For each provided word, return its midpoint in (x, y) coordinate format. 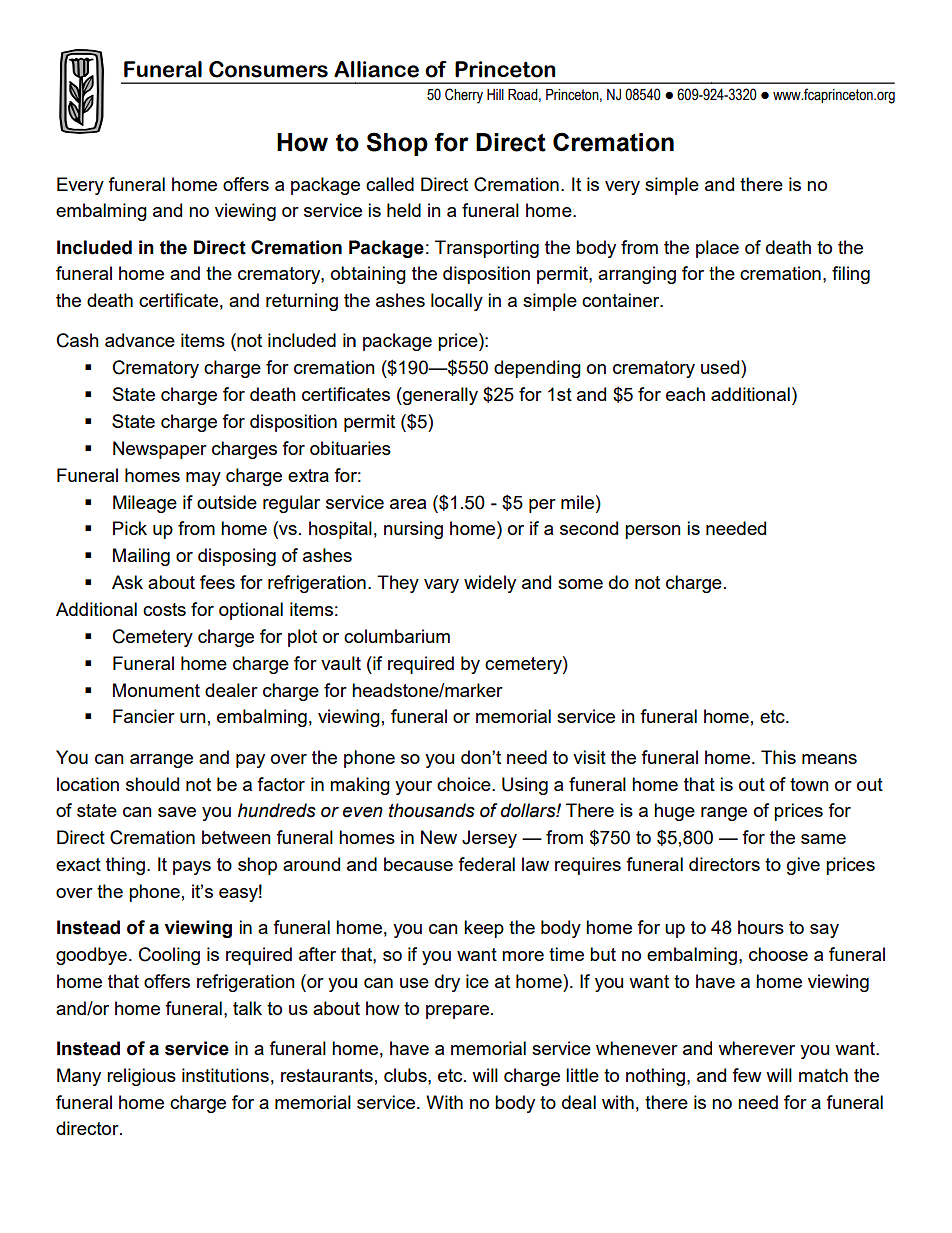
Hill (495, 94)
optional (251, 611)
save (177, 812)
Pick (130, 528)
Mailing (141, 557)
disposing (237, 557)
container (622, 300)
